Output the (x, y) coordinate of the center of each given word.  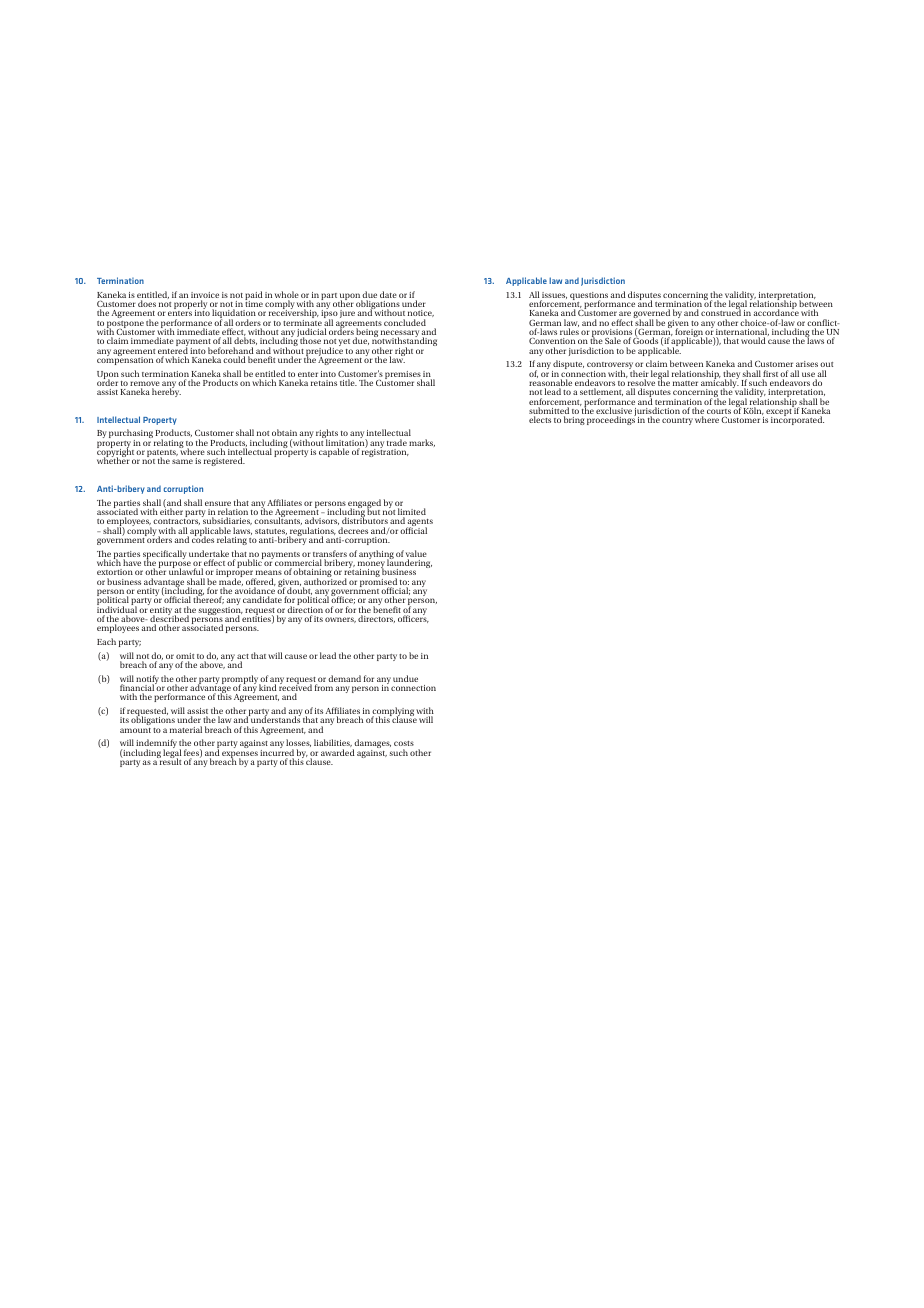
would (753, 340)
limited (412, 513)
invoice (205, 296)
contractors (176, 522)
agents (419, 524)
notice (421, 313)
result (169, 761)
